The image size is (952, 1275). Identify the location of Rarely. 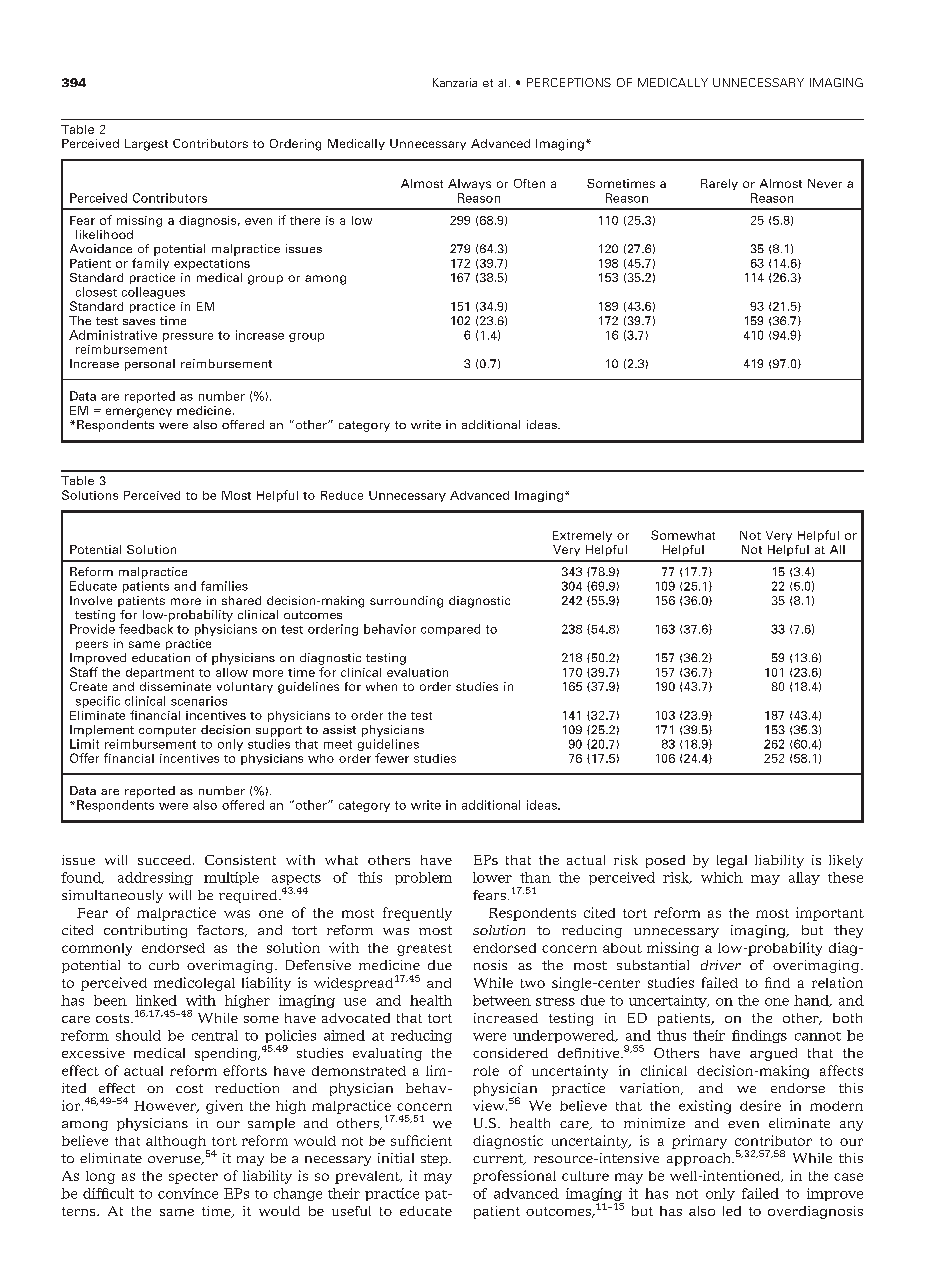
(719, 184).
